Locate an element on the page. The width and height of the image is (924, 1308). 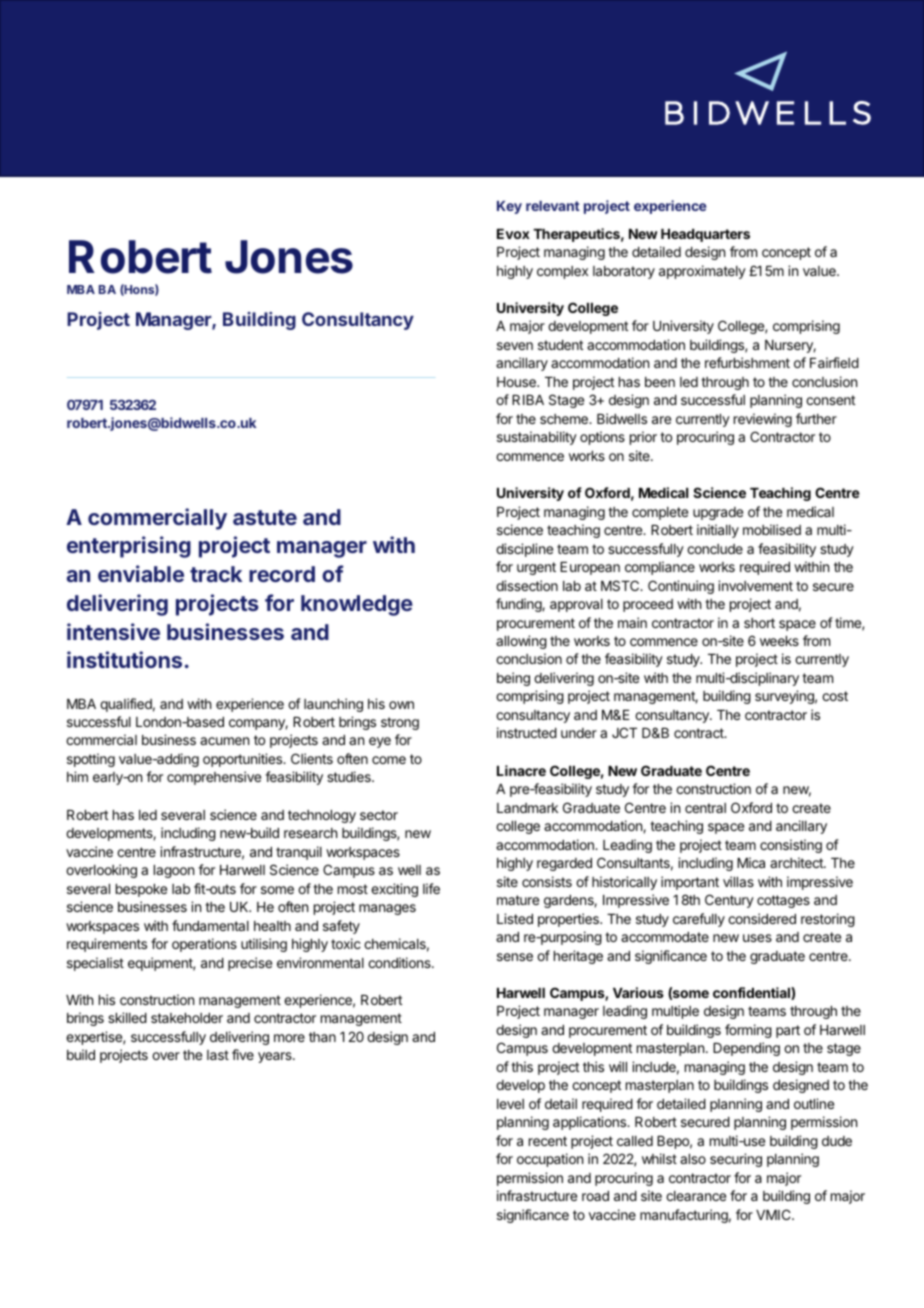
enterprising is located at coordinates (129, 547).
